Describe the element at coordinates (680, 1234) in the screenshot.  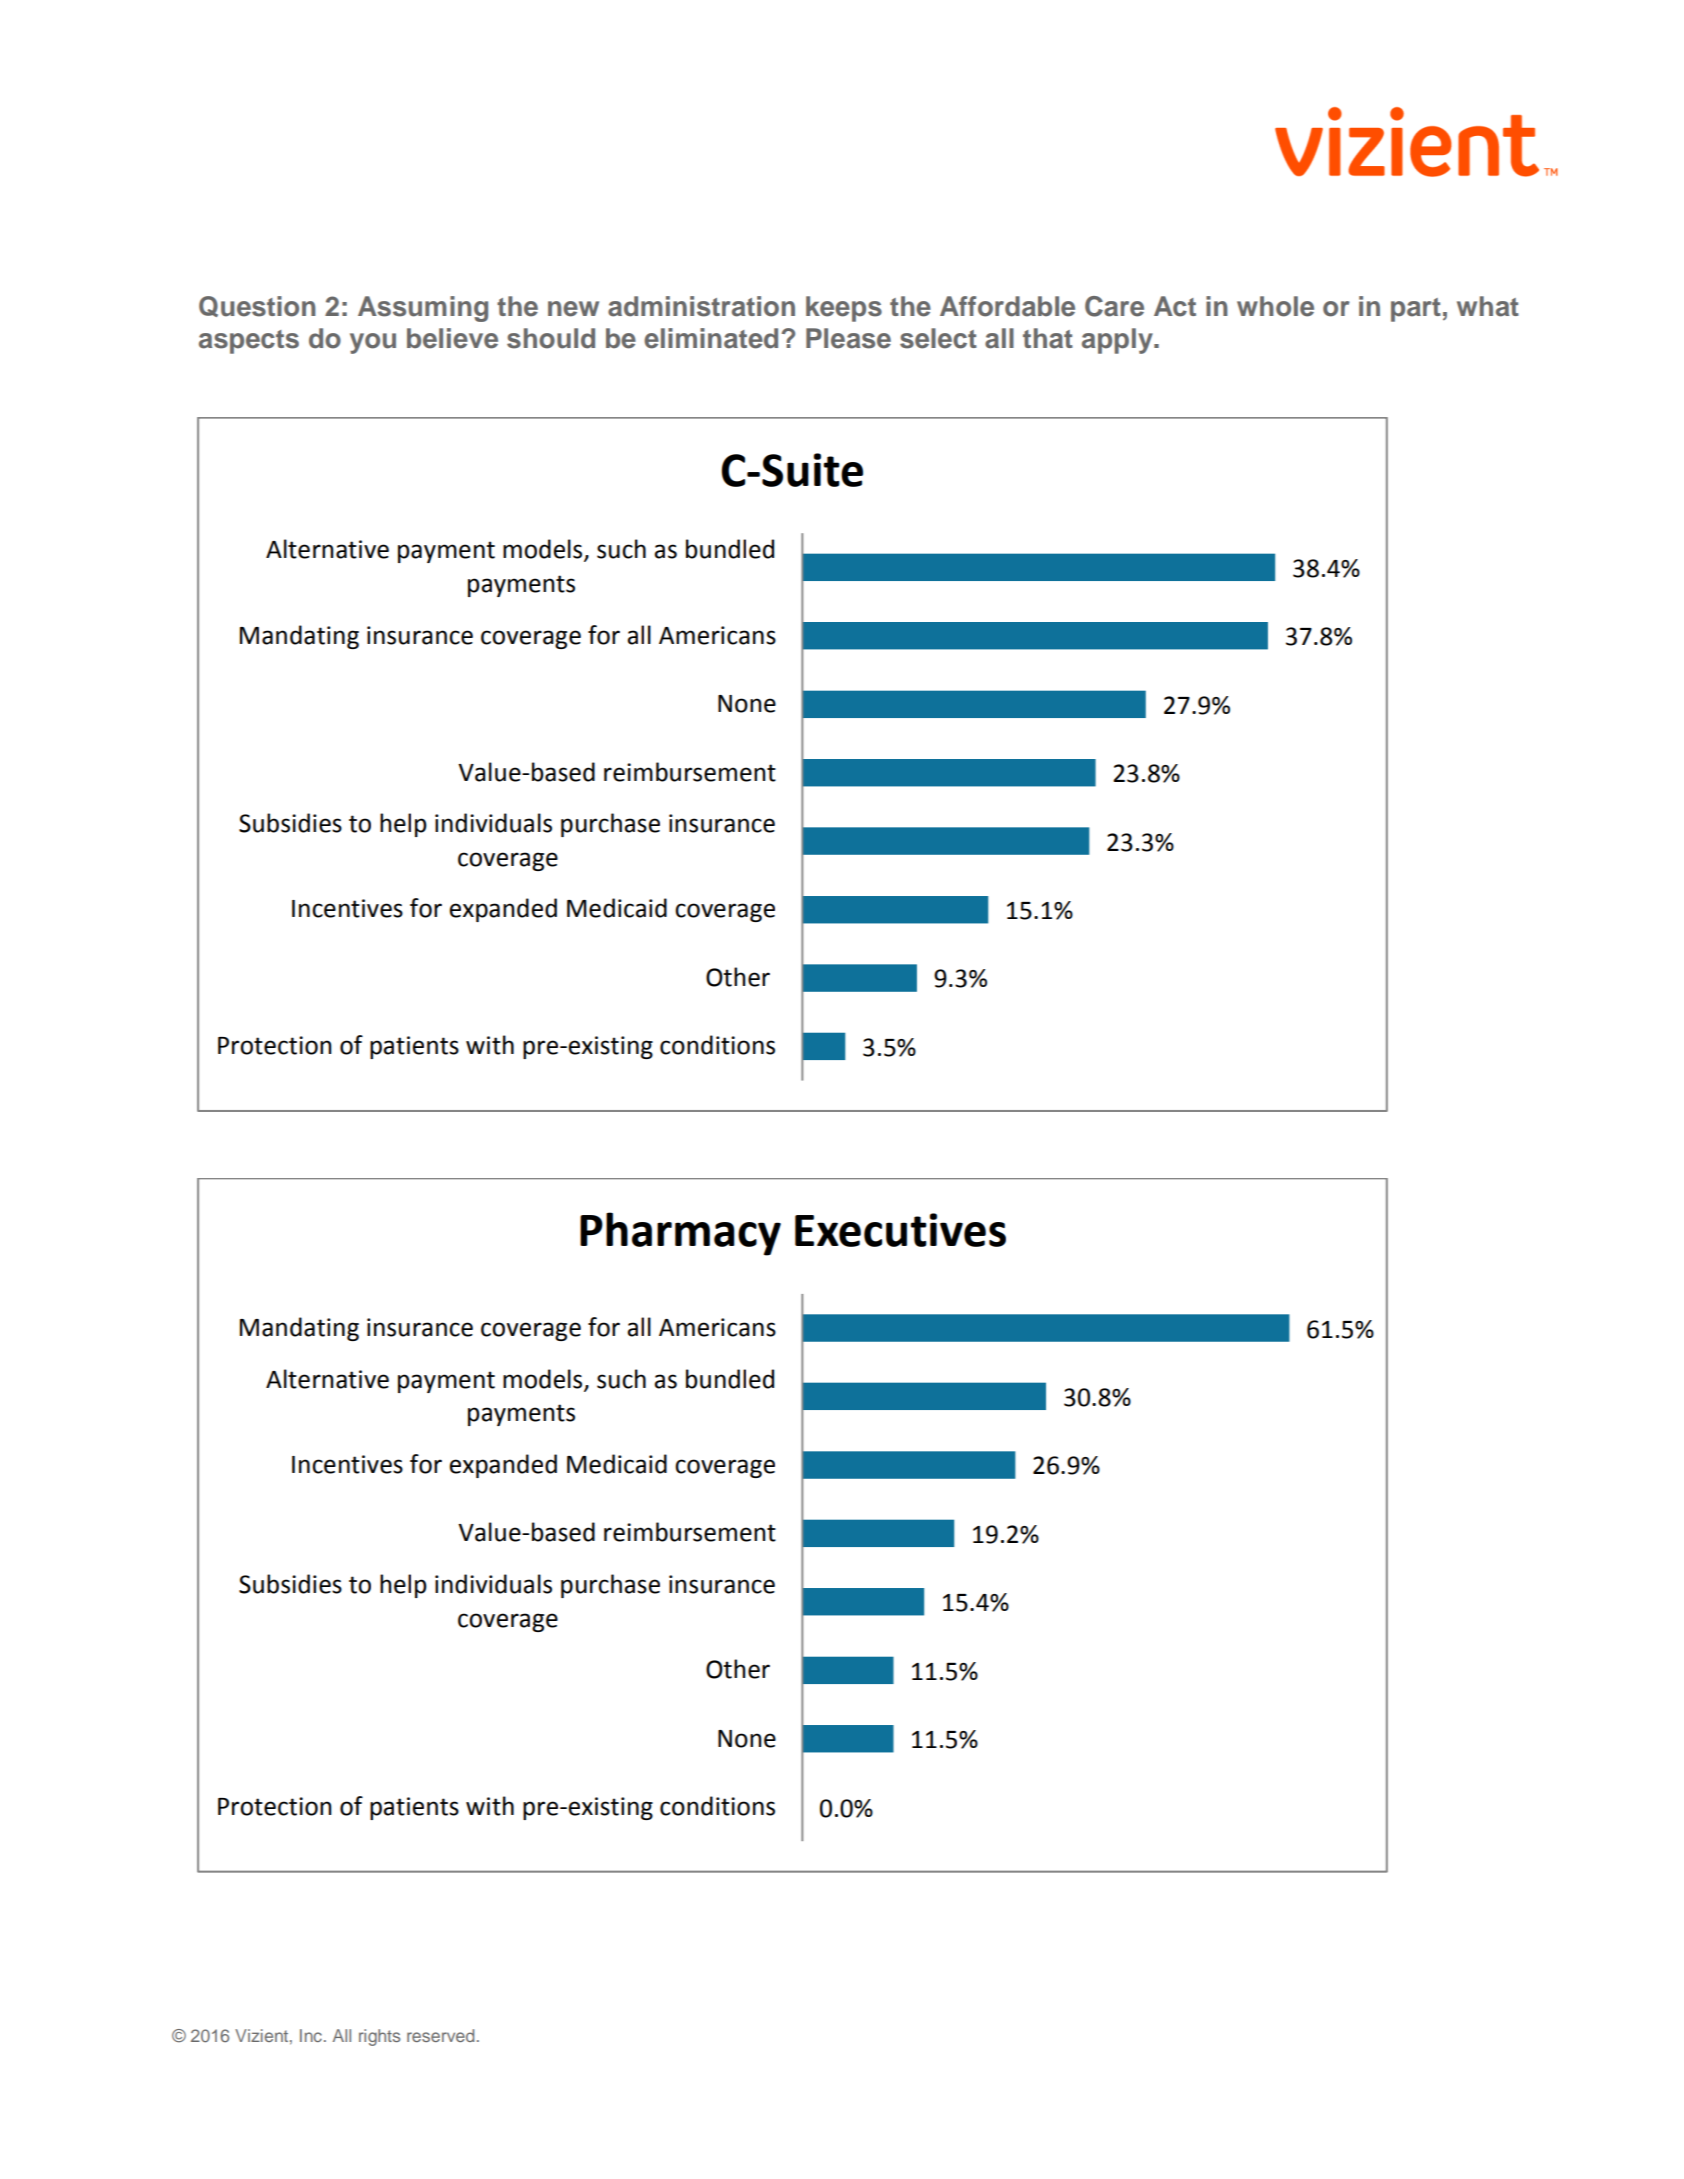
I see `Pharmacy` at that location.
